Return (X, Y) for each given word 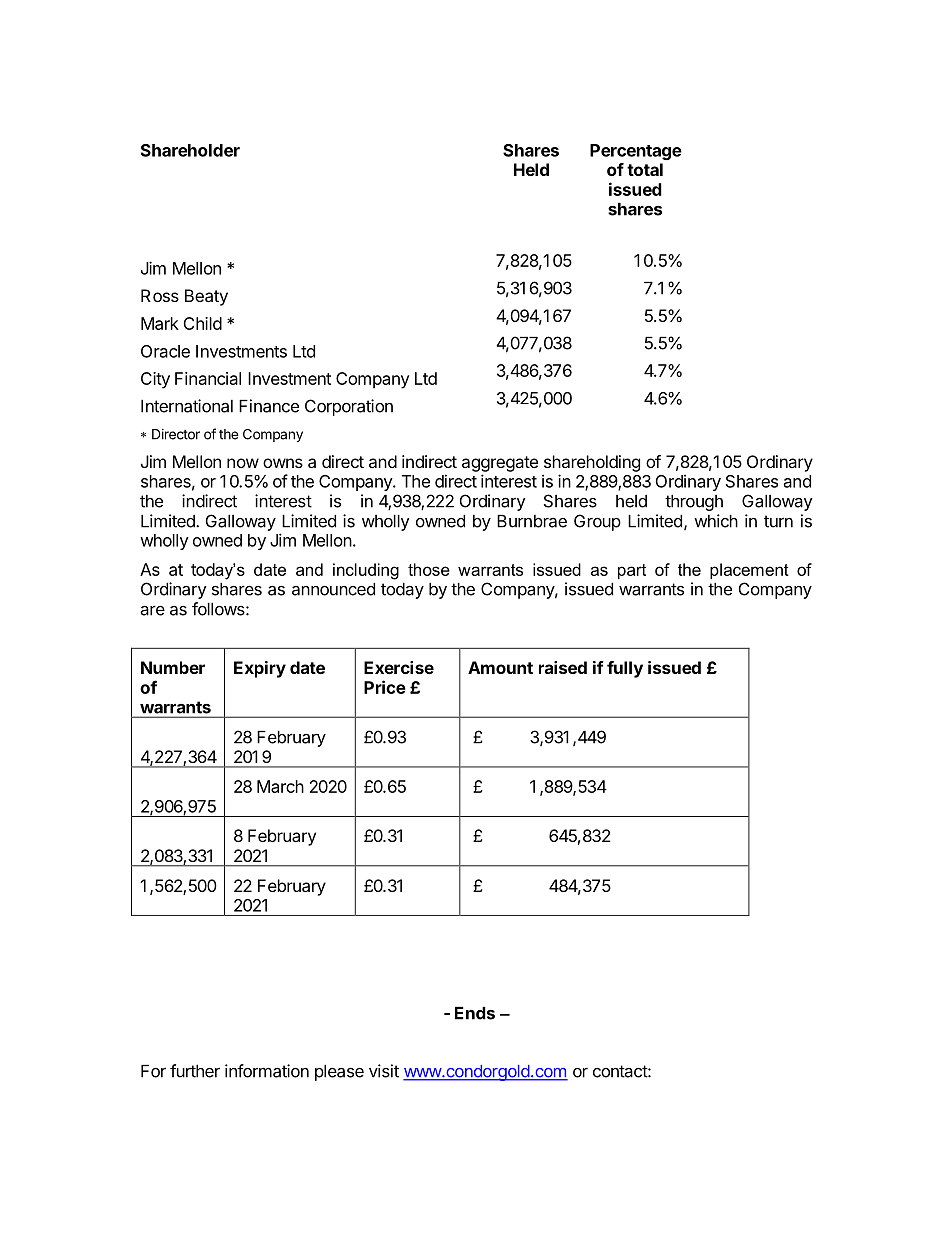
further (195, 1071)
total (645, 169)
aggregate (500, 464)
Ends (475, 1013)
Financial (208, 378)
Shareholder (190, 150)
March (280, 786)
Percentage (636, 152)
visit (384, 1071)
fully (625, 669)
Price (385, 687)
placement (749, 571)
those (429, 569)
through (694, 502)
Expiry (260, 669)
